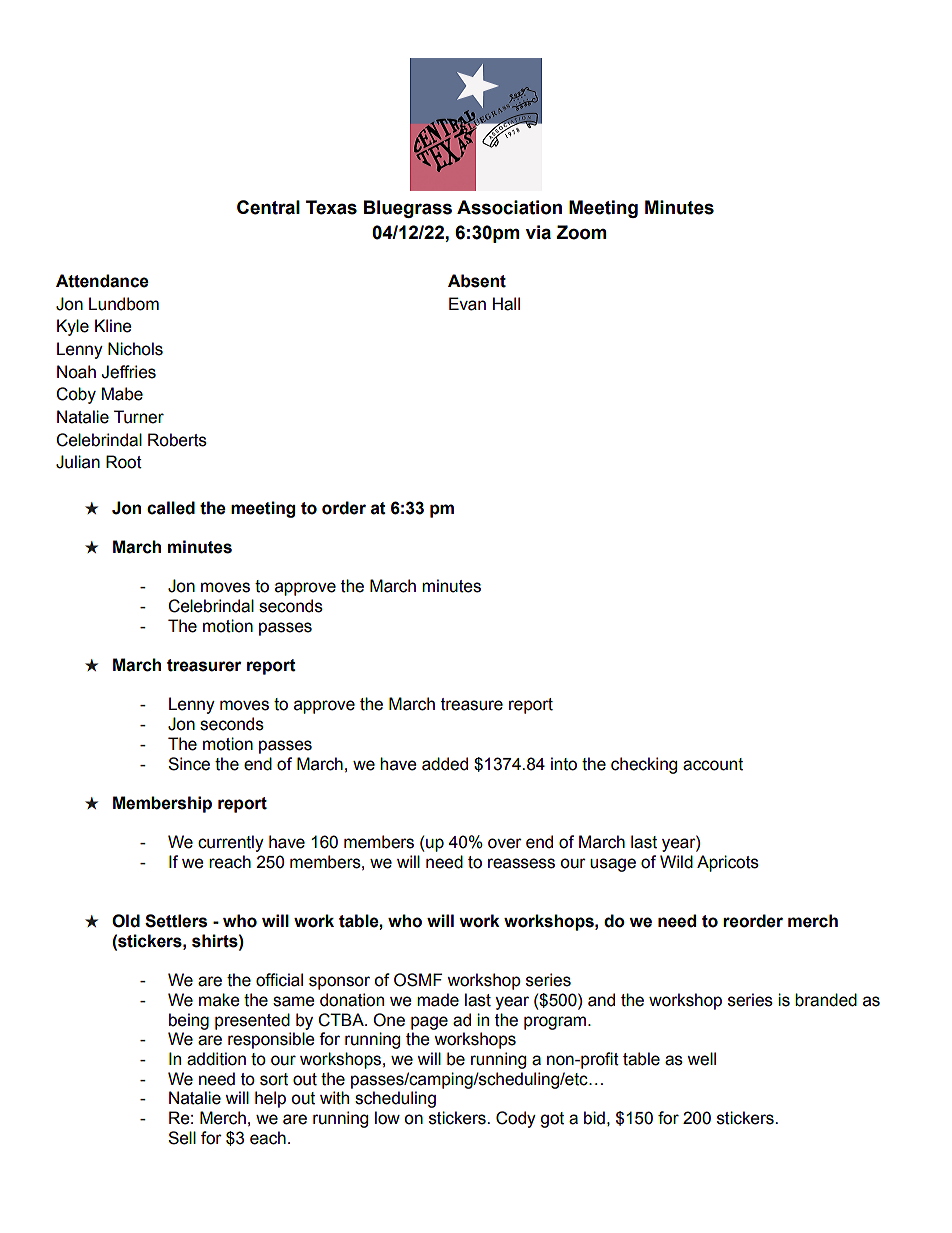 Image resolution: width=952 pixels, height=1233 pixels. What do you see at coordinates (182, 1138) in the page?
I see `Sell` at bounding box center [182, 1138].
